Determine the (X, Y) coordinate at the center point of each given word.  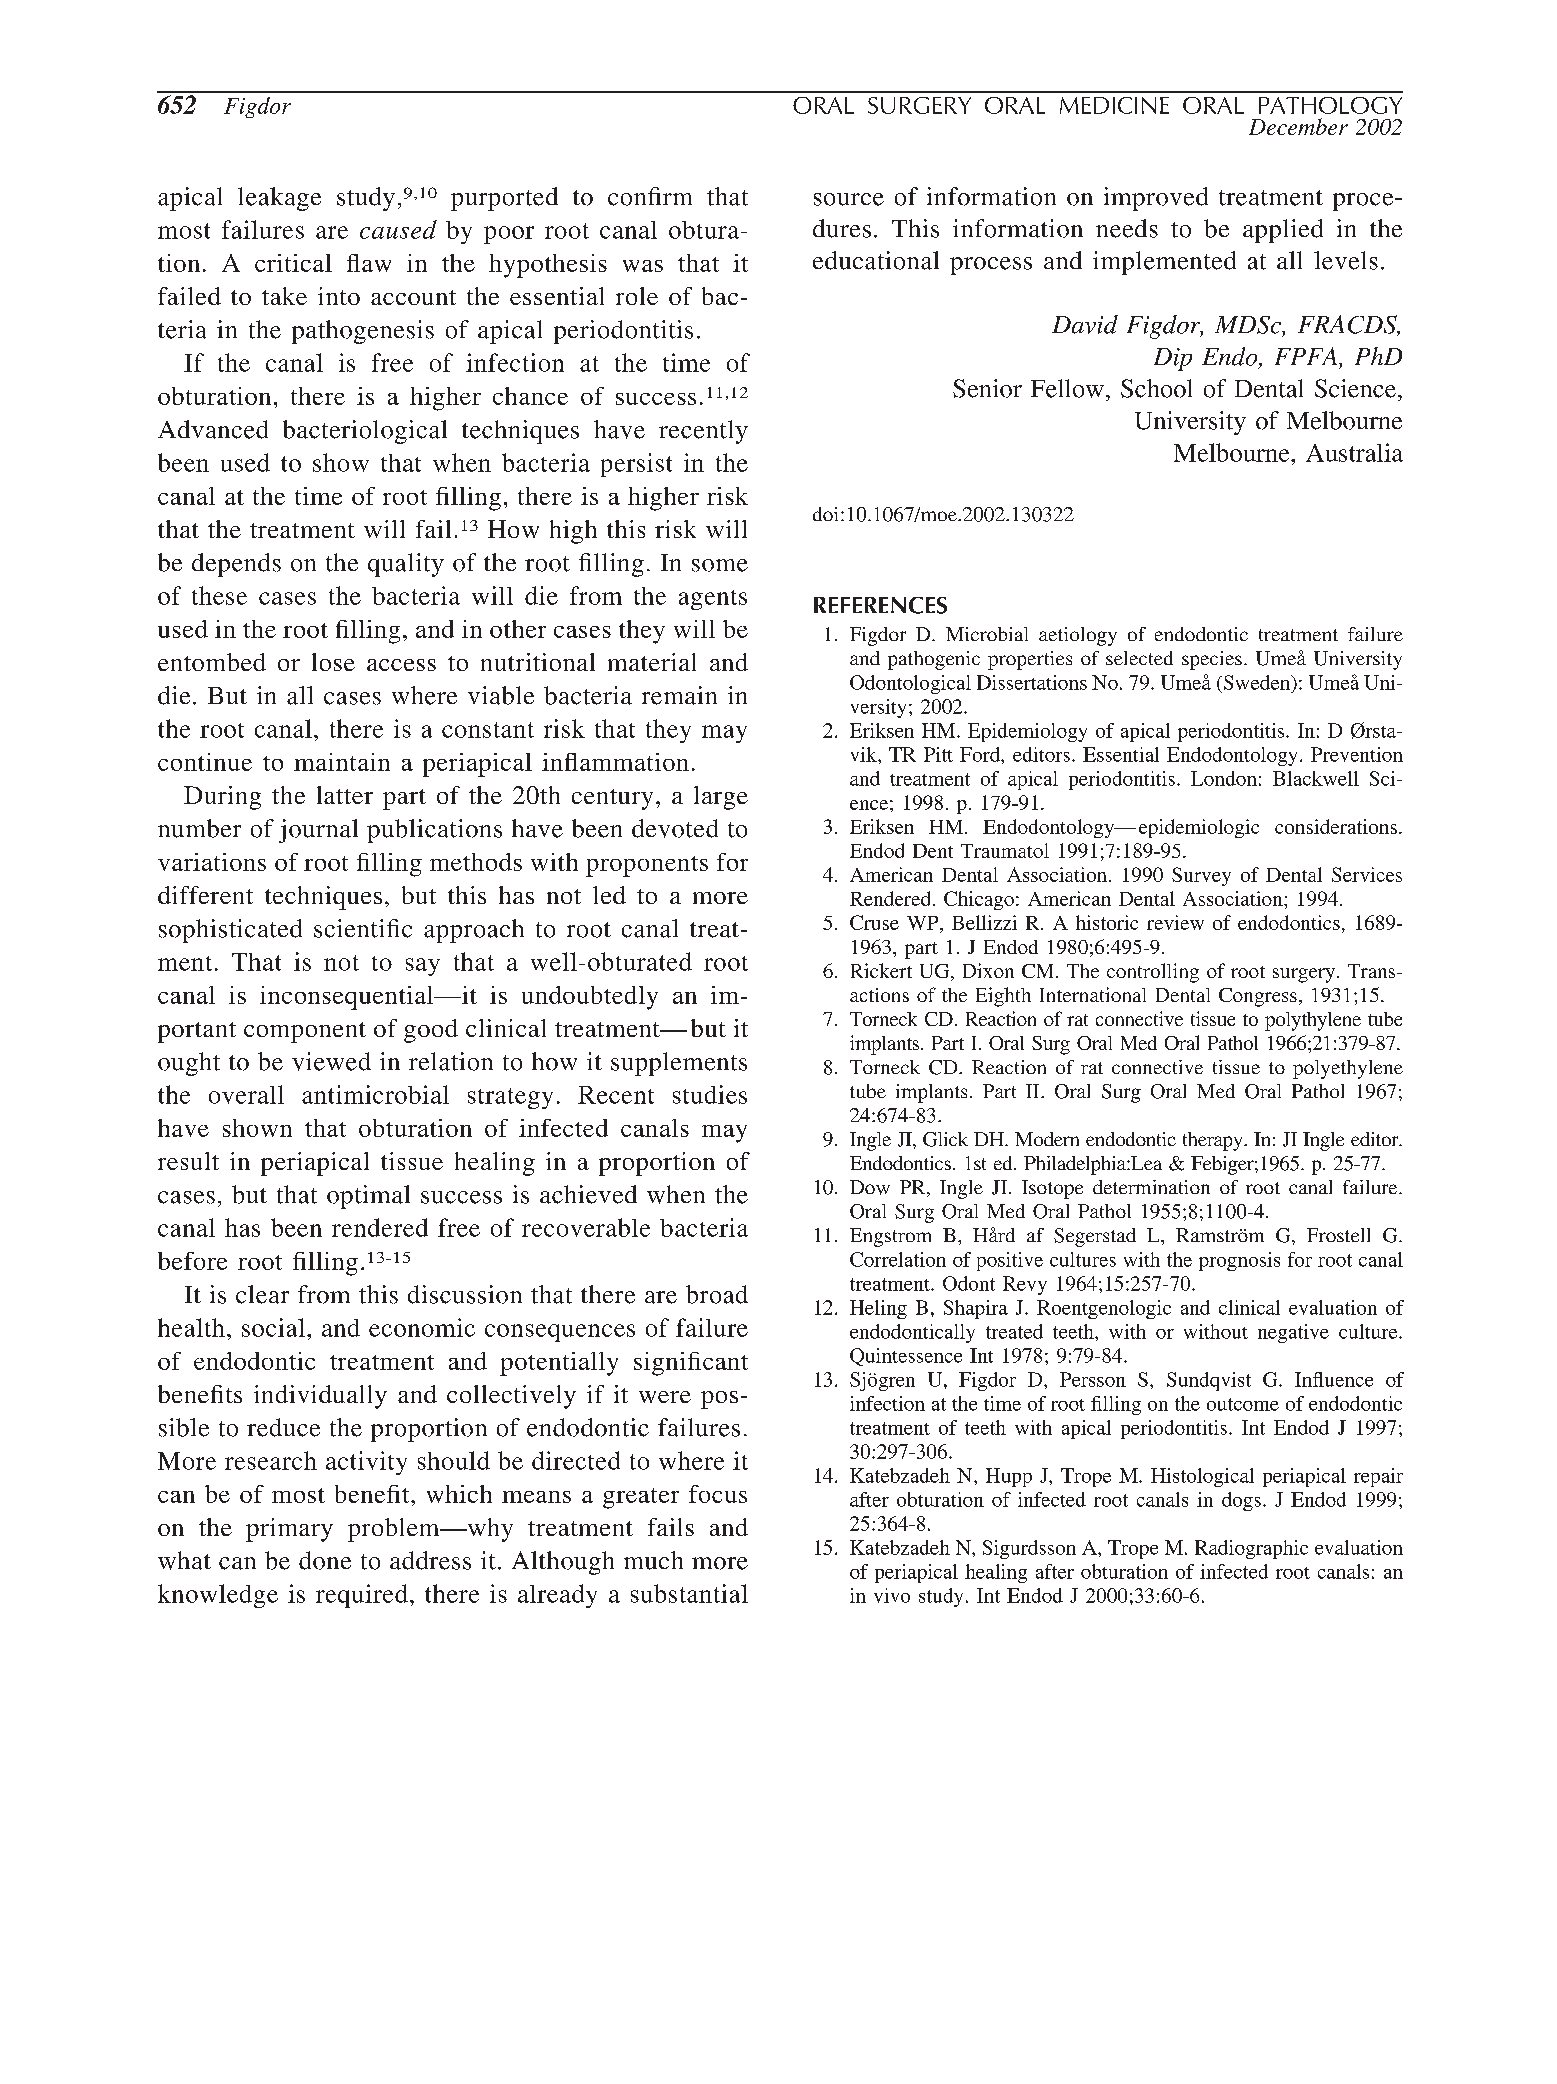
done (325, 1560)
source (849, 199)
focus (718, 1494)
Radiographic (1251, 1549)
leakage (279, 199)
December (1298, 126)
